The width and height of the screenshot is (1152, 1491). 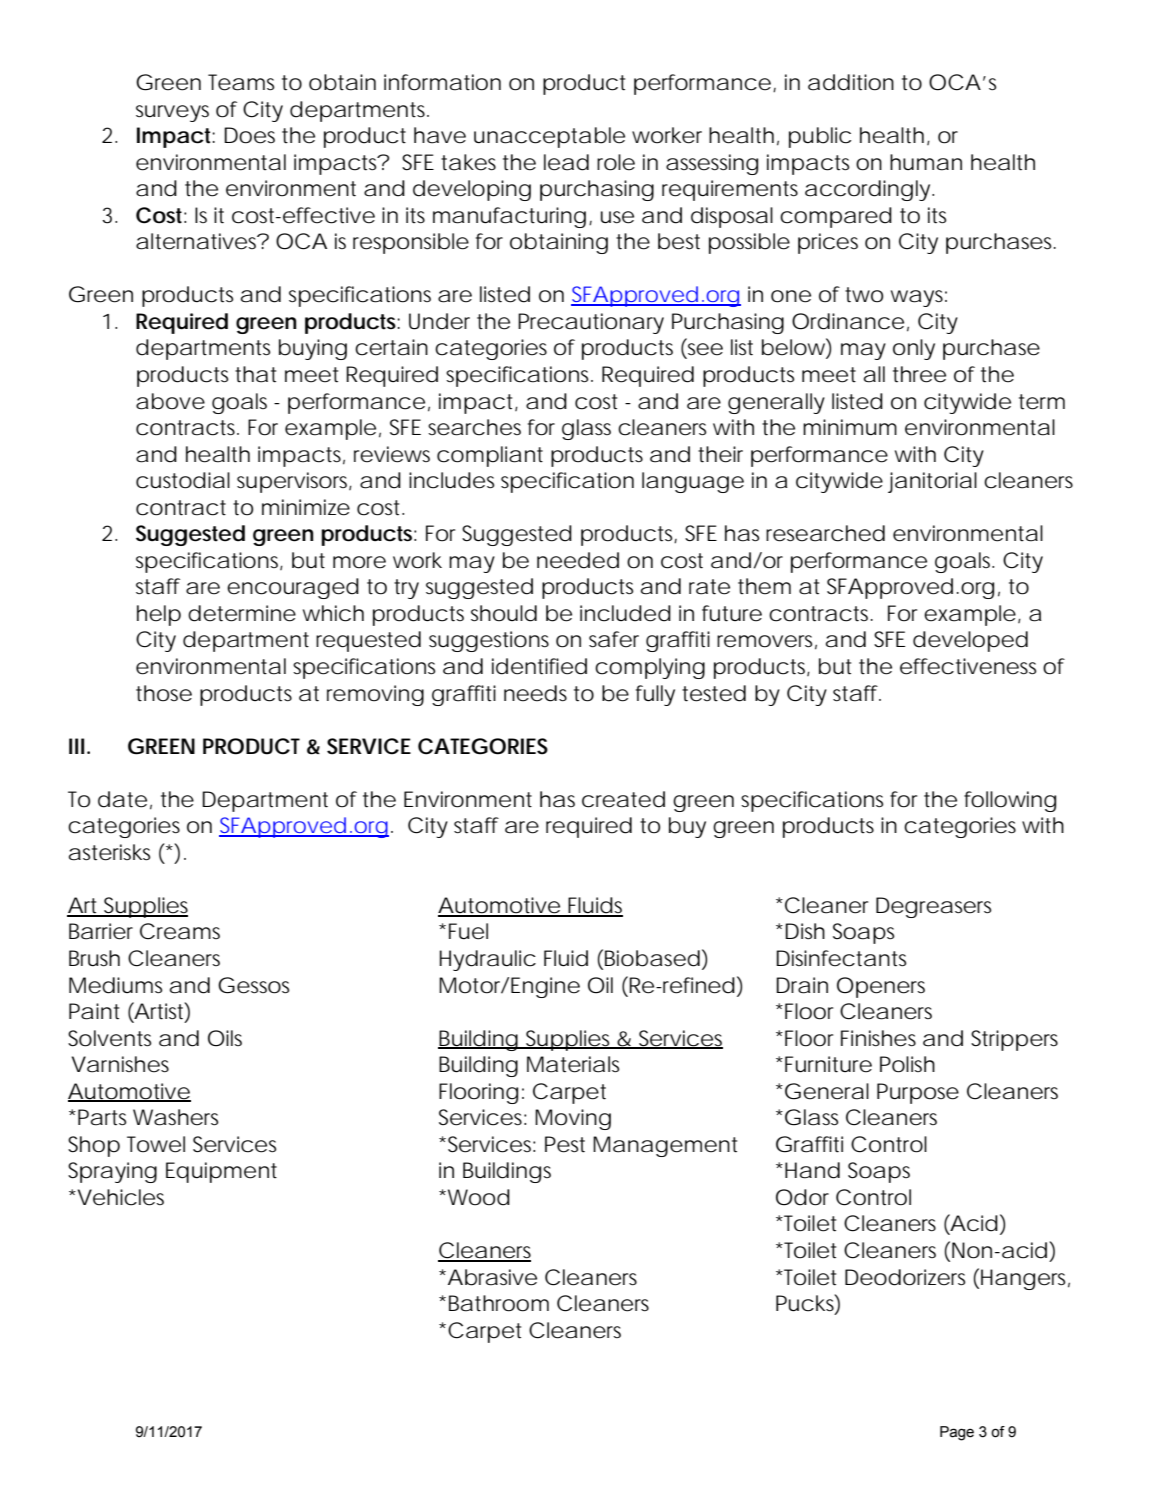 What do you see at coordinates (867, 190) in the screenshot?
I see `accordingly` at bounding box center [867, 190].
